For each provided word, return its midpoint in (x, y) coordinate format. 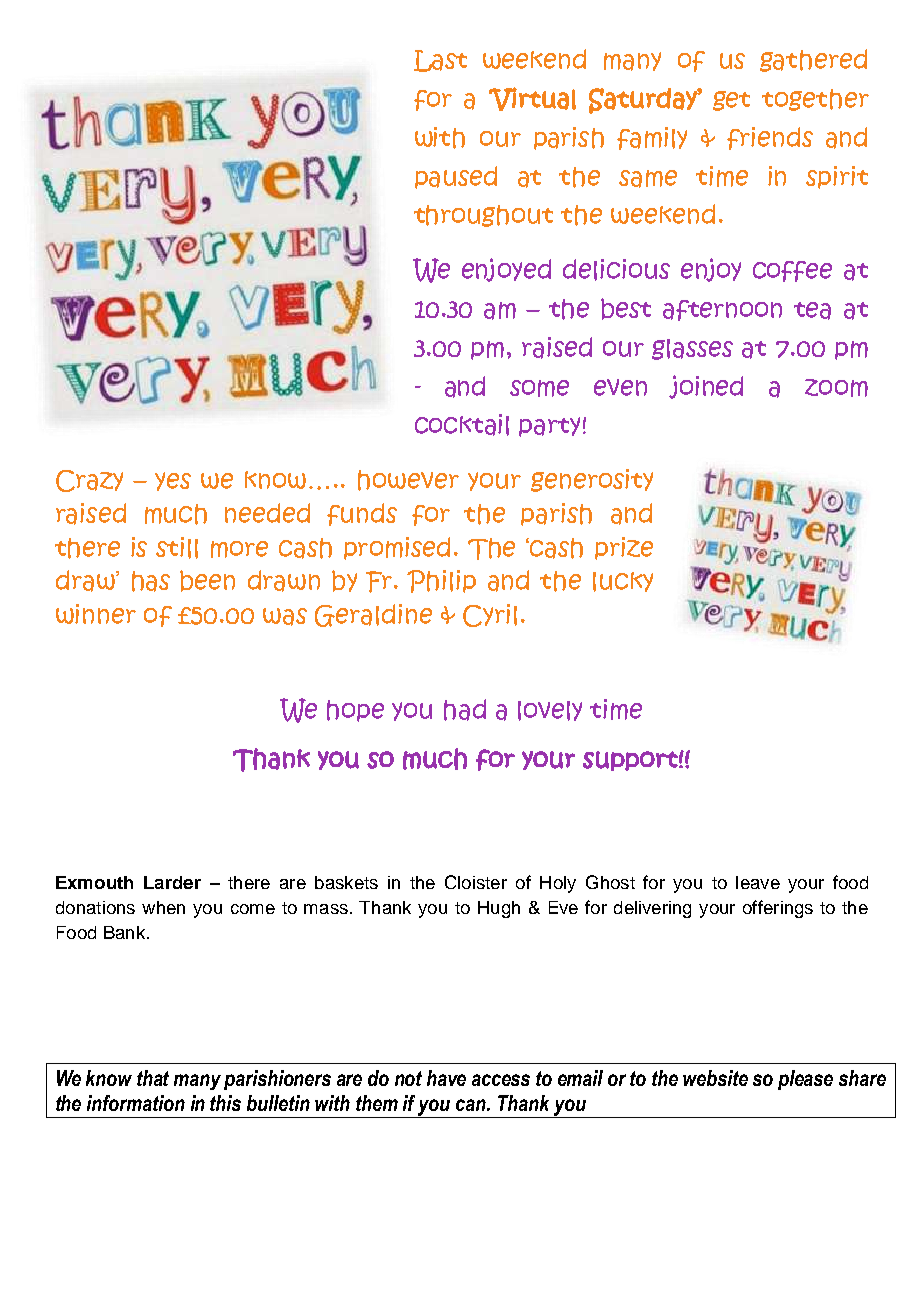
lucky (623, 582)
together (815, 100)
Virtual (532, 99)
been (207, 581)
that (153, 1078)
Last (440, 61)
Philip (441, 581)
